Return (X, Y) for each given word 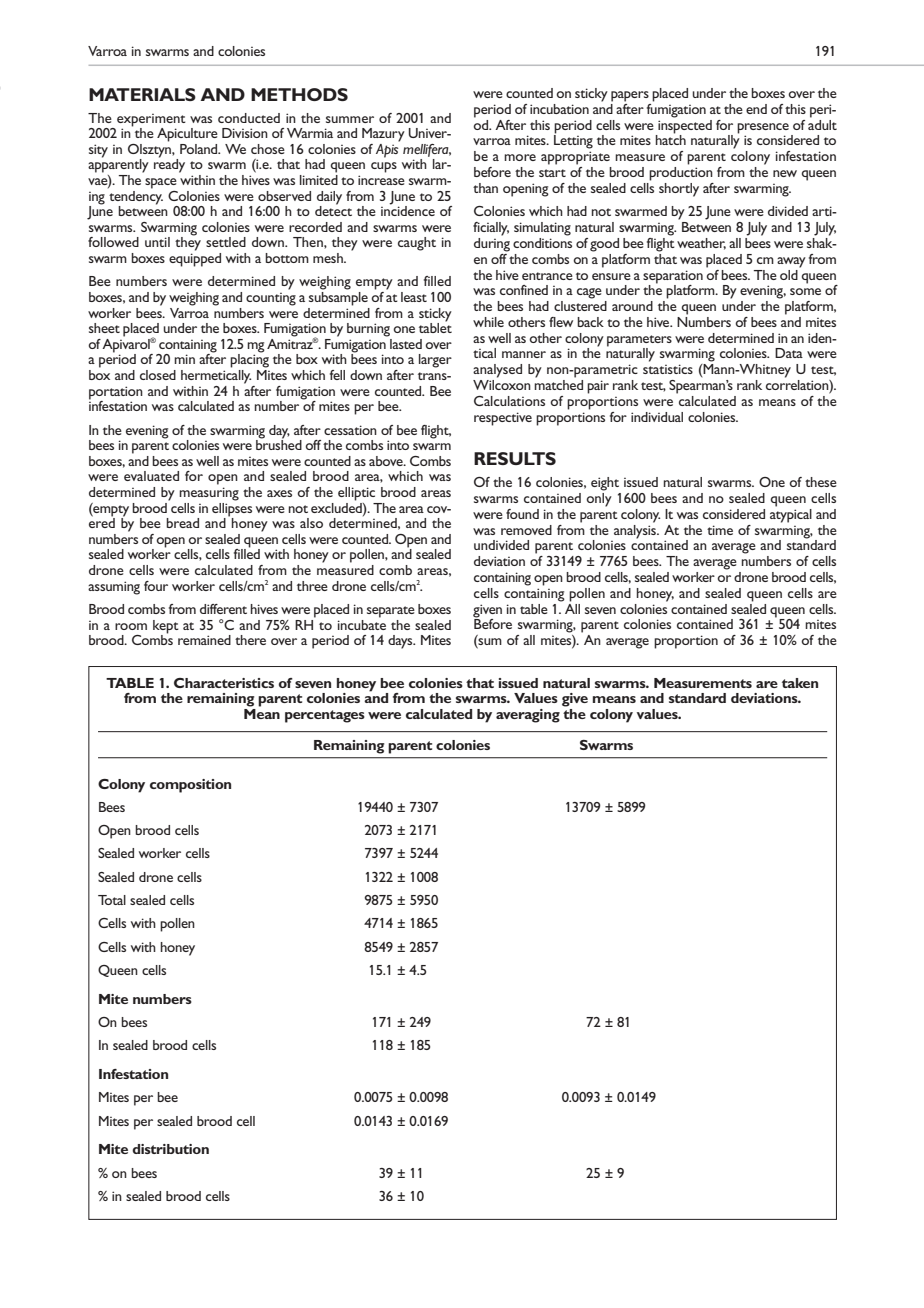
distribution (170, 1149)
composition (190, 786)
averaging (528, 716)
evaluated (151, 476)
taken (800, 683)
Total (112, 900)
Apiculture (187, 135)
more (520, 157)
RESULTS (515, 458)
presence (763, 129)
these (821, 482)
